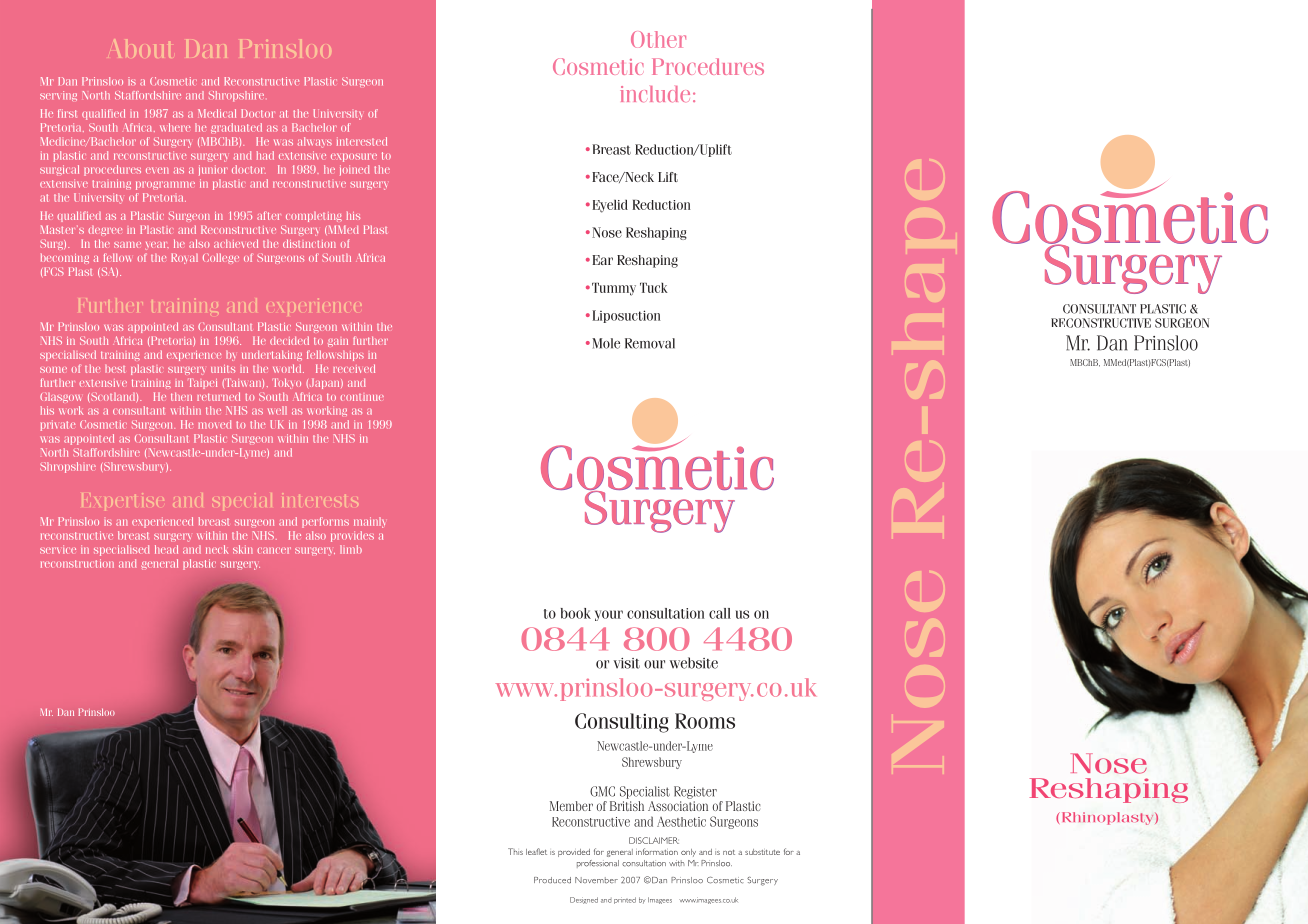 This screenshot has width=1308, height=924. What do you see at coordinates (515, 851) in the screenshot?
I see `This` at bounding box center [515, 851].
